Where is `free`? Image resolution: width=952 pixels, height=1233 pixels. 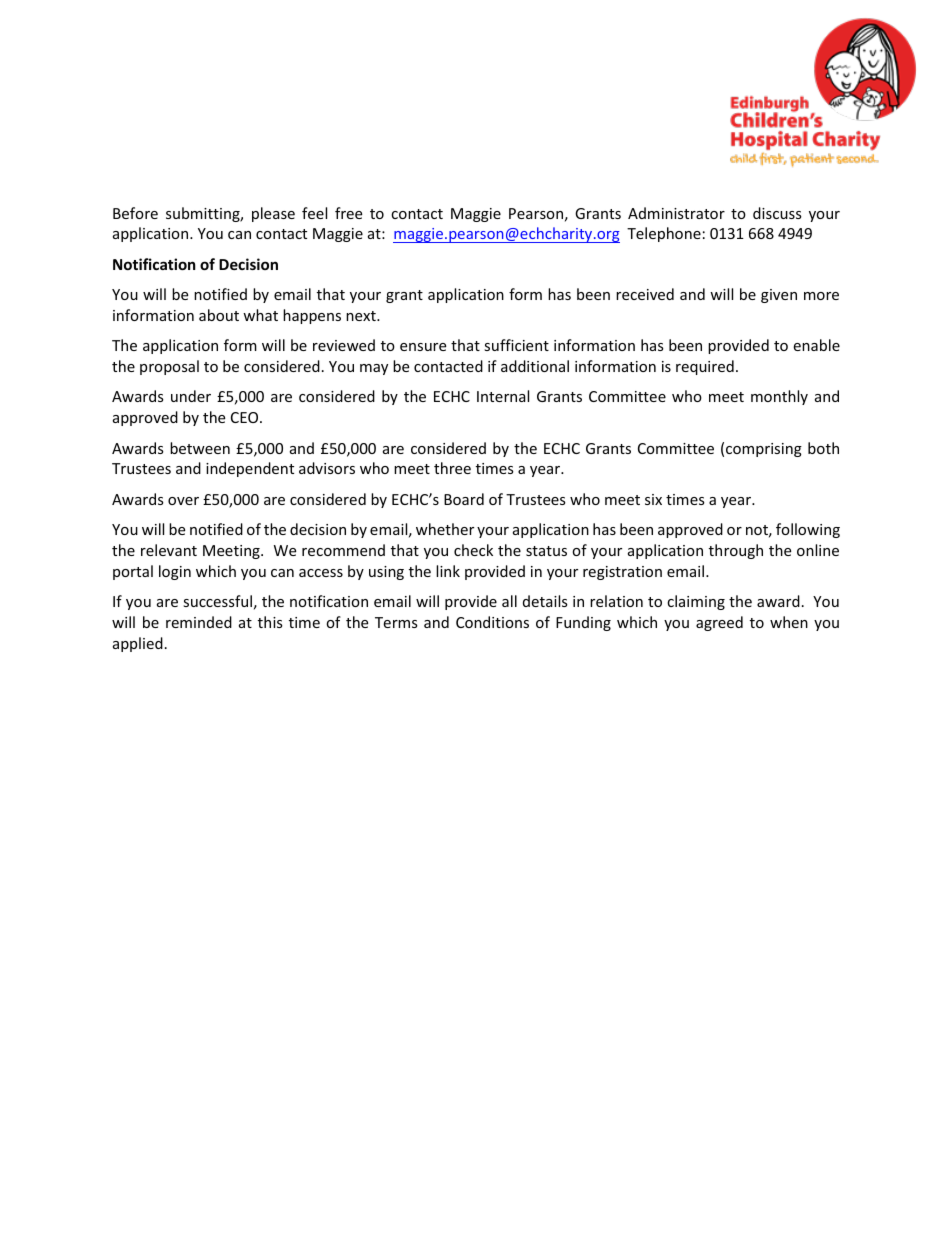
free is located at coordinates (348, 213).
